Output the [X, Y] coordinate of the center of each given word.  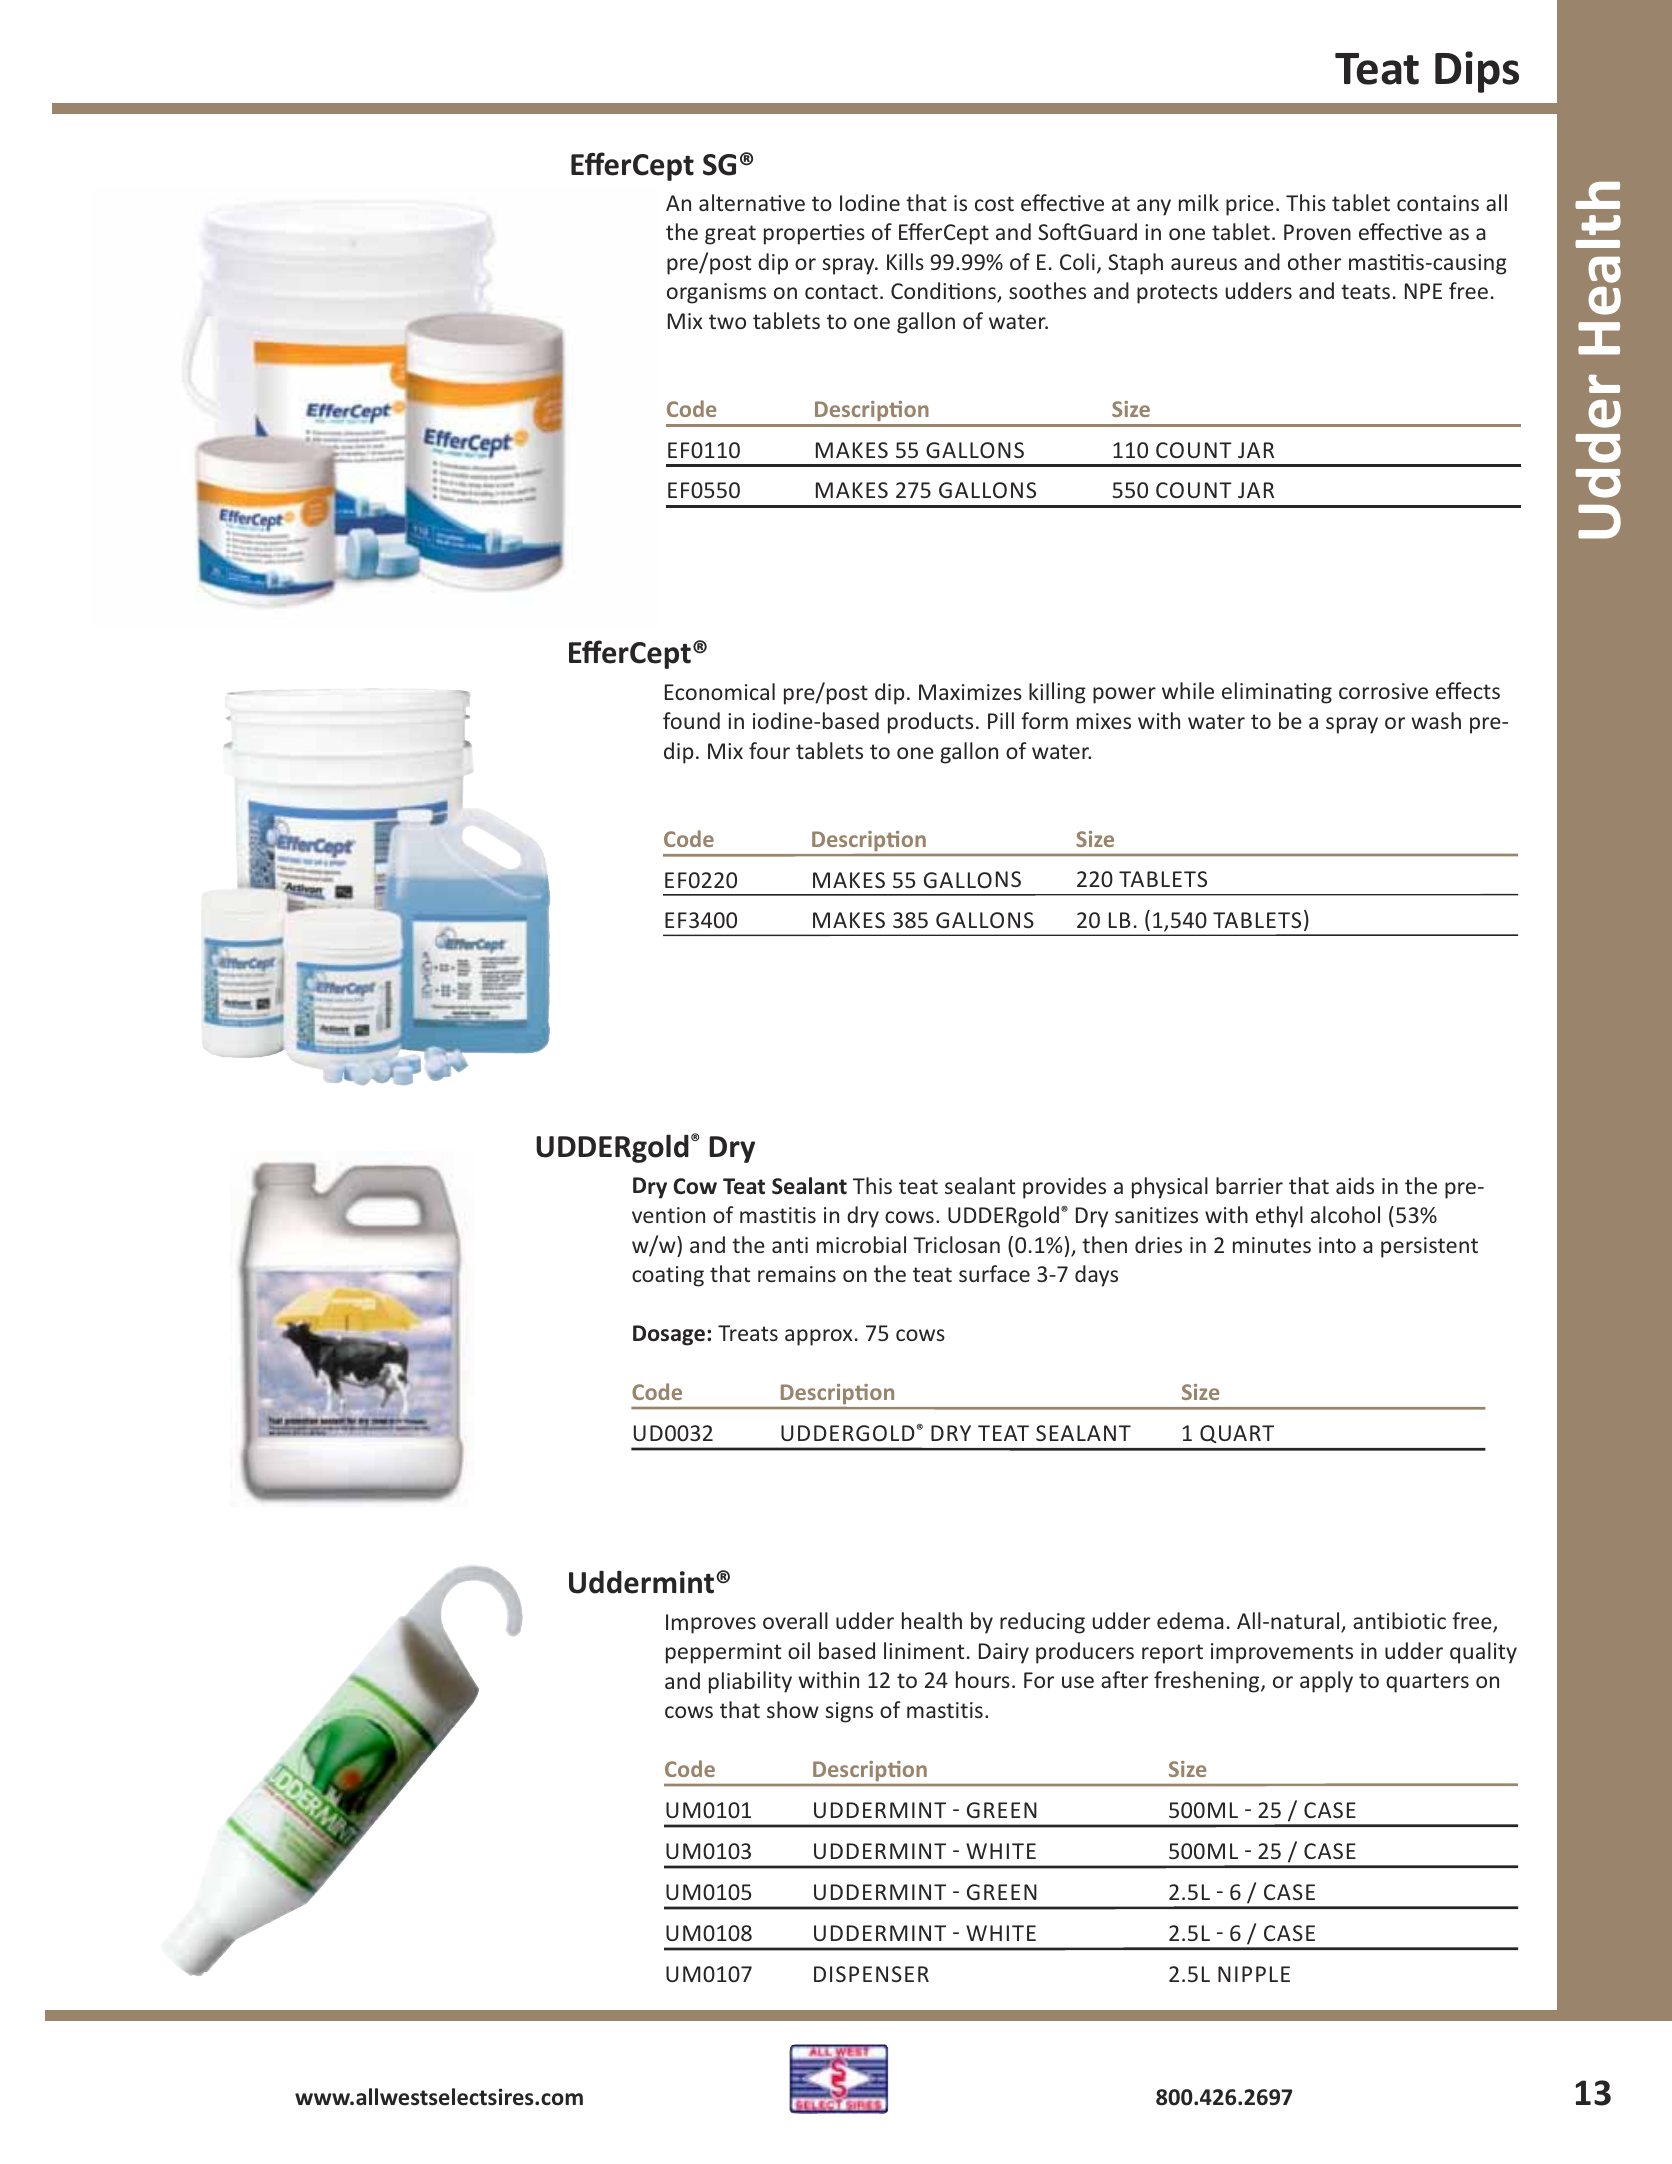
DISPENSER [871, 1974]
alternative [752, 202]
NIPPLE [1254, 1974]
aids [1355, 1185]
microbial [861, 1244]
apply [1326, 1682]
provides [1064, 1188]
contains [1438, 203]
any [1154, 207]
